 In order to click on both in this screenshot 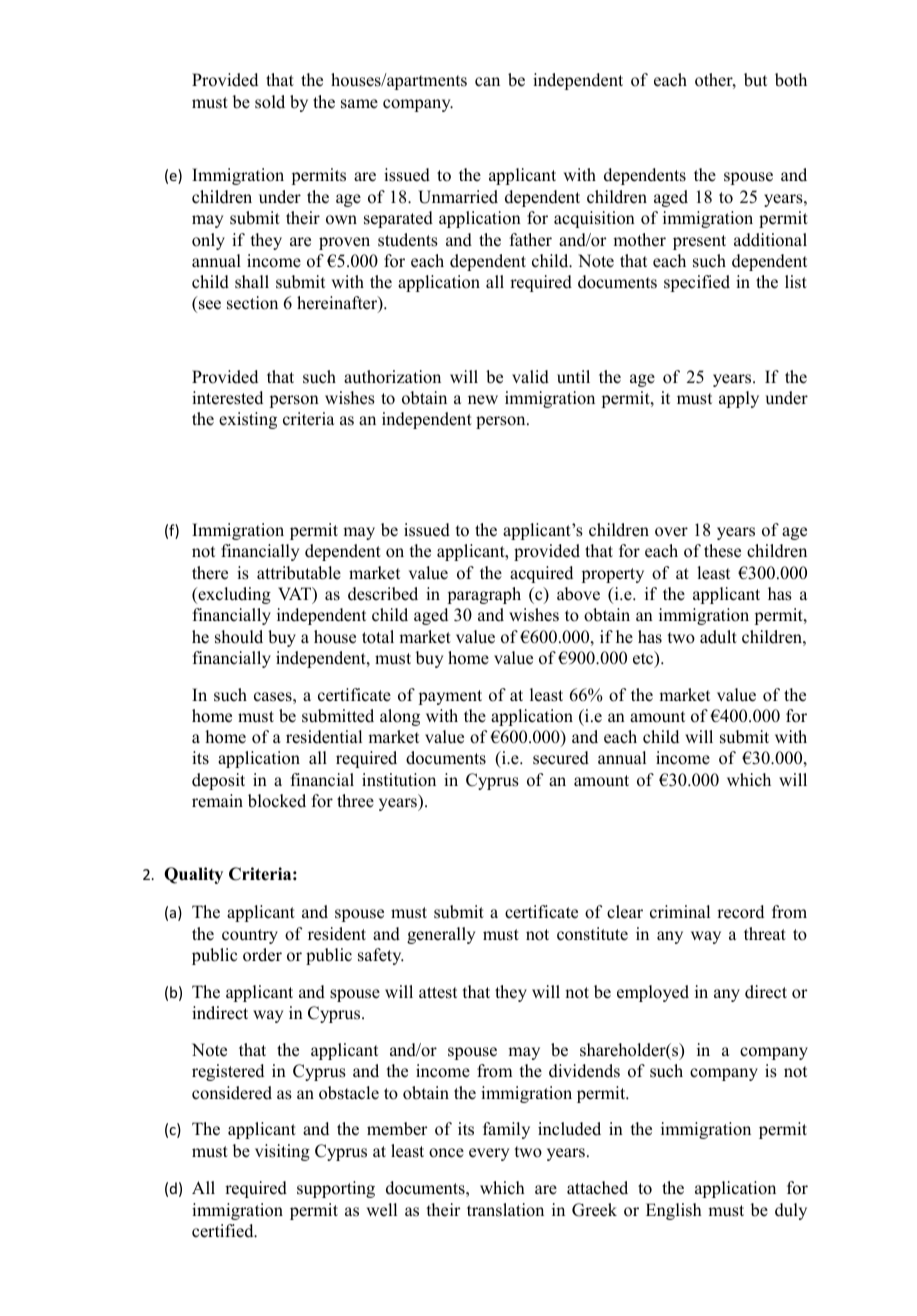, I will do `click(791, 80)`.
